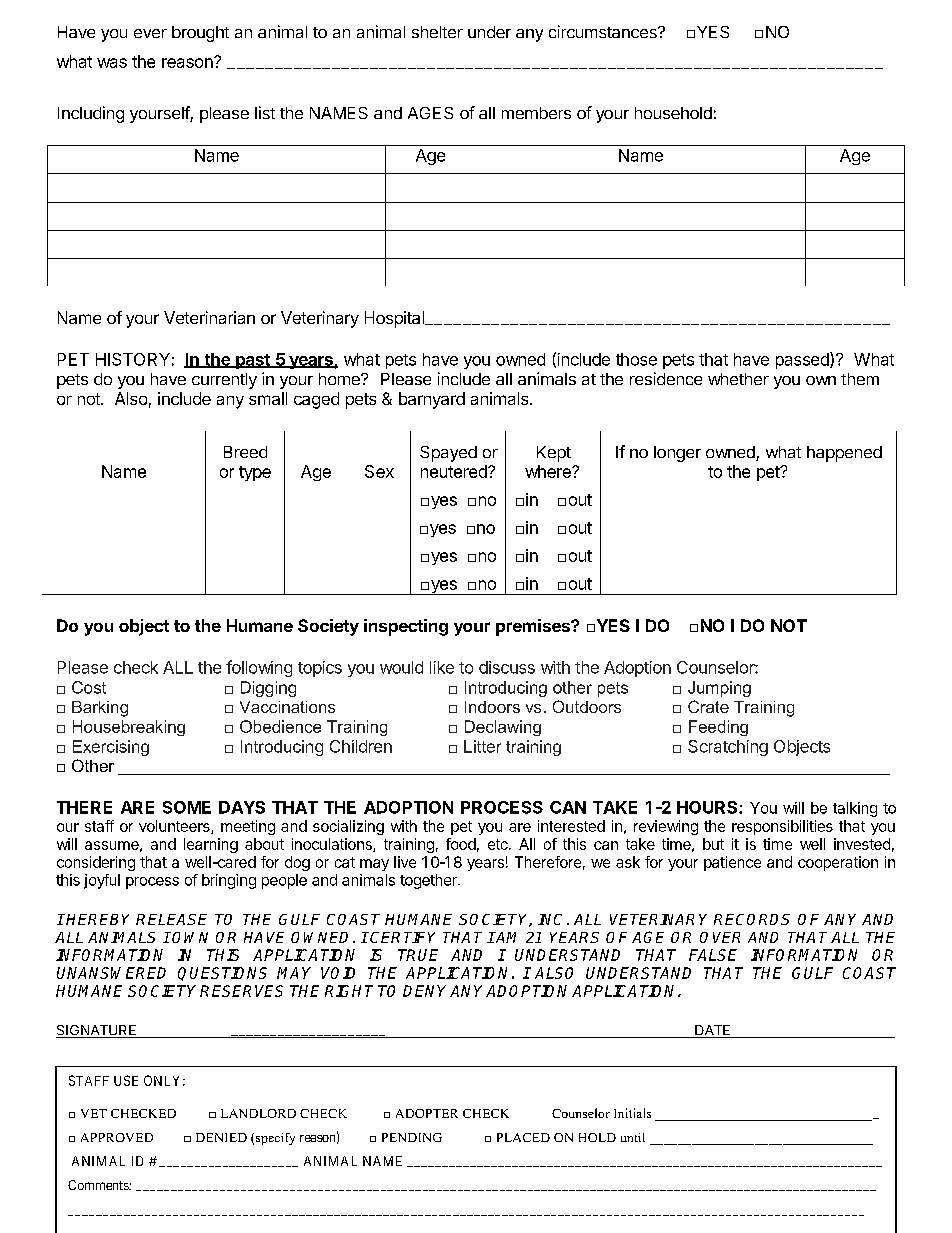 This image has height=1233, width=952. I want to click on together, so click(429, 881).
